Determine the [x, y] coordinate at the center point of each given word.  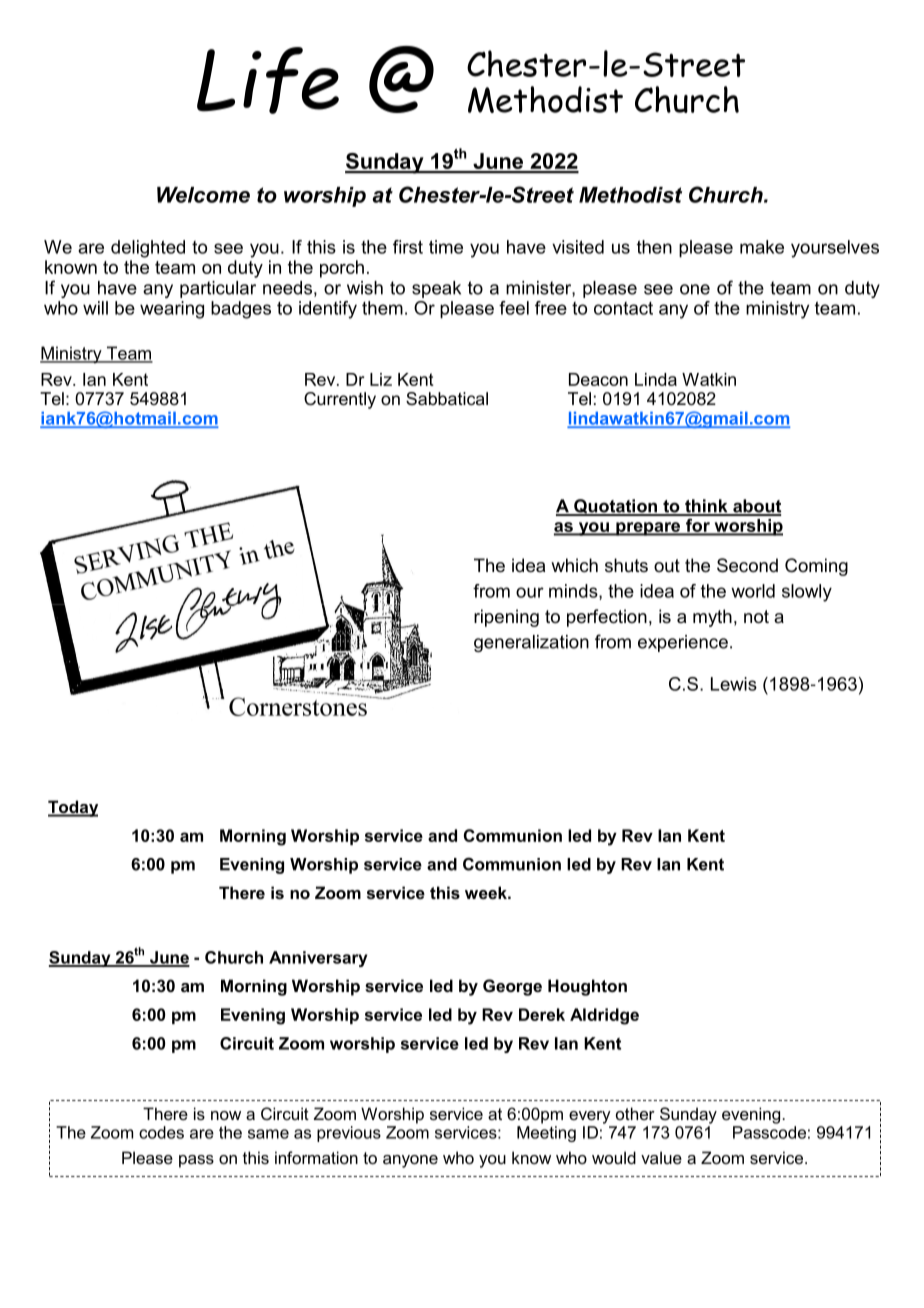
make [762, 247]
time [446, 247]
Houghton [587, 987]
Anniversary [318, 959]
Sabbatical [447, 398]
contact [623, 308]
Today [73, 808]
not [756, 617]
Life [268, 80]
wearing [172, 310]
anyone [410, 1161]
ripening [506, 618]
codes [161, 1132]
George [512, 987]
